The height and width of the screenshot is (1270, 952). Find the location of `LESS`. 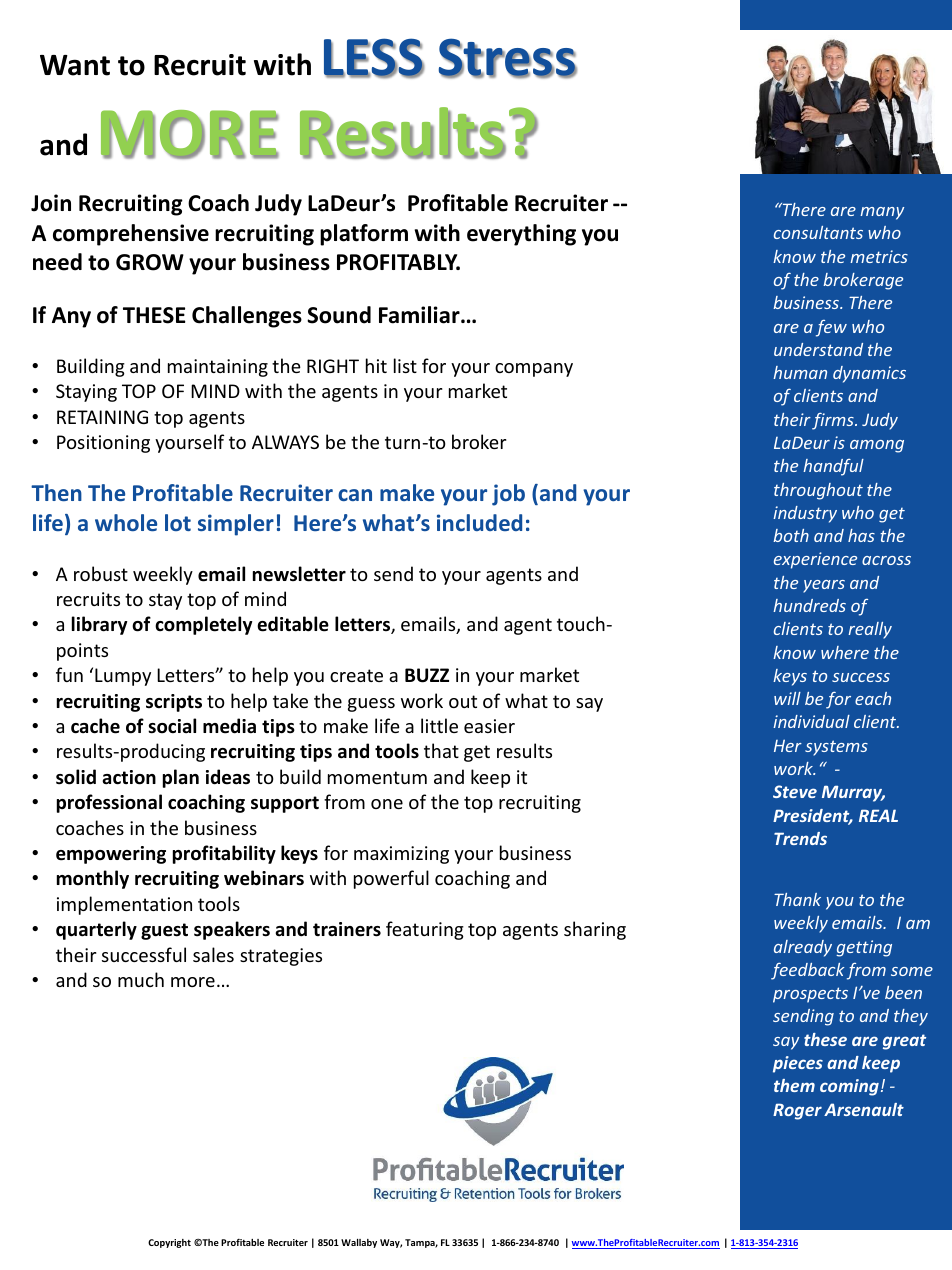

LESS is located at coordinates (374, 58).
